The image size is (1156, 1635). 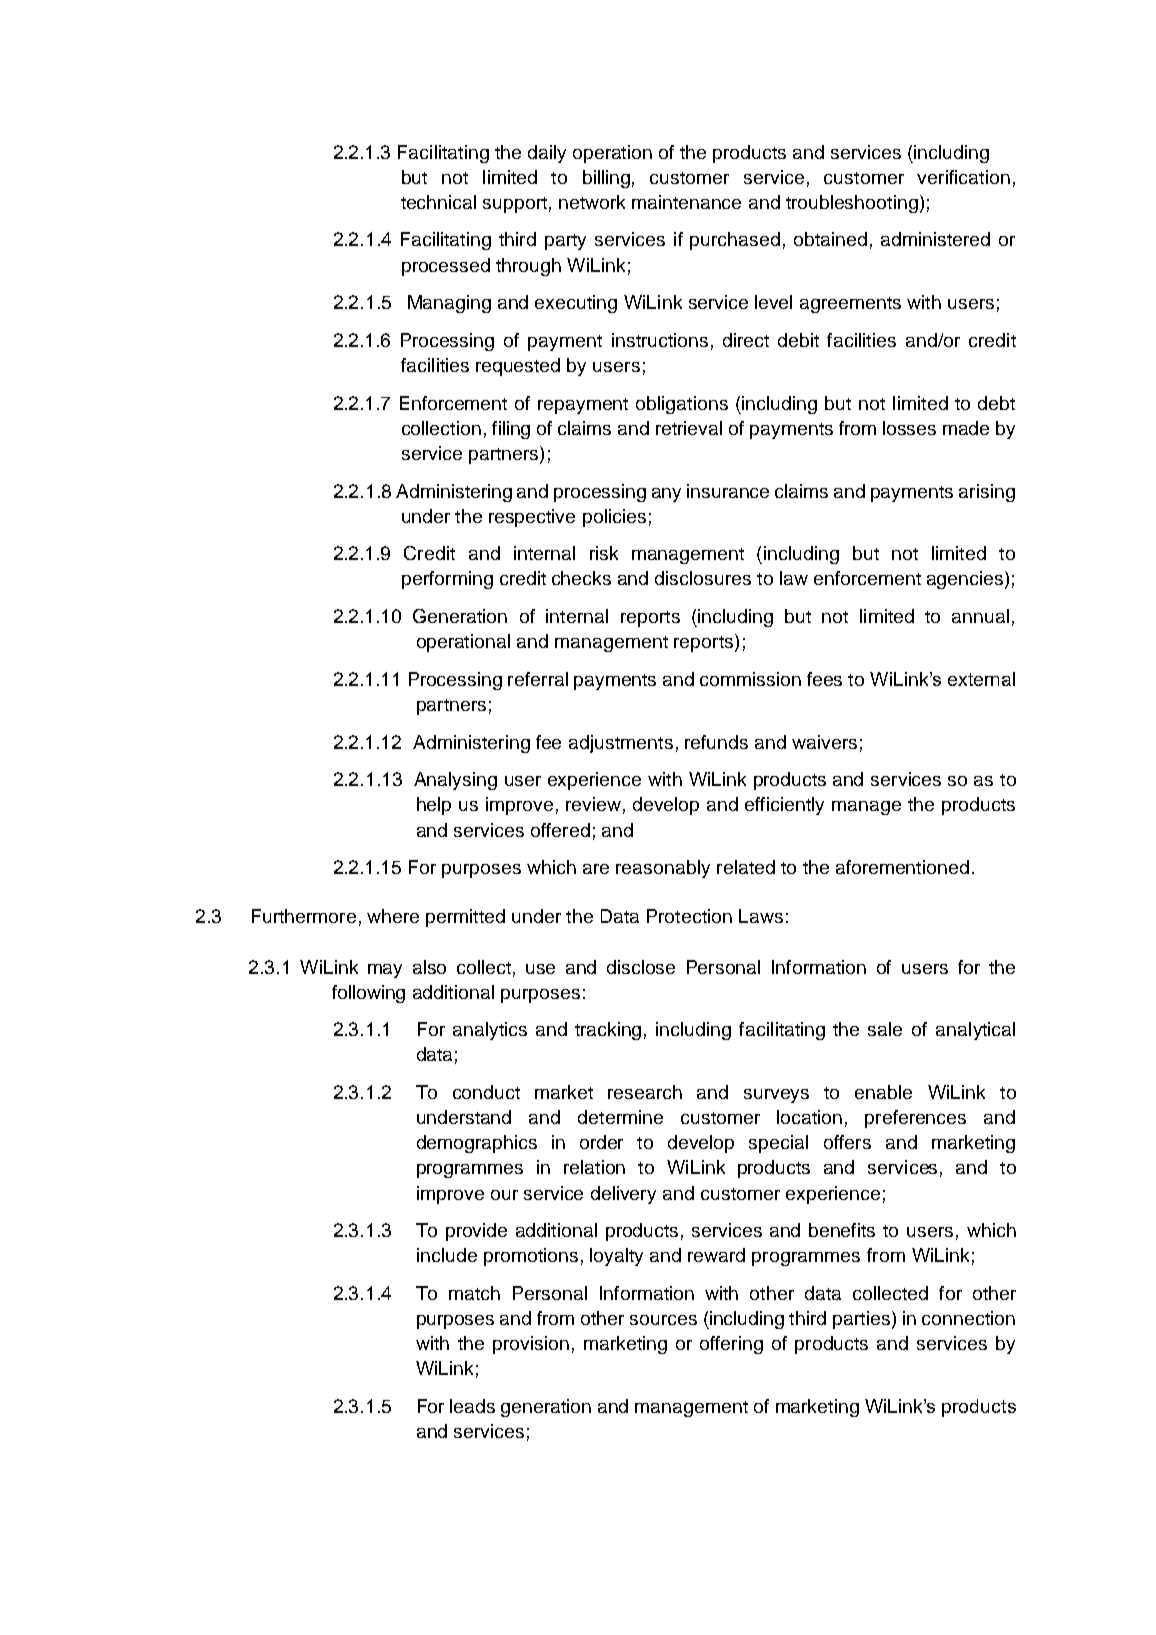 What do you see at coordinates (902, 867) in the document?
I see `aforementioned` at bounding box center [902, 867].
